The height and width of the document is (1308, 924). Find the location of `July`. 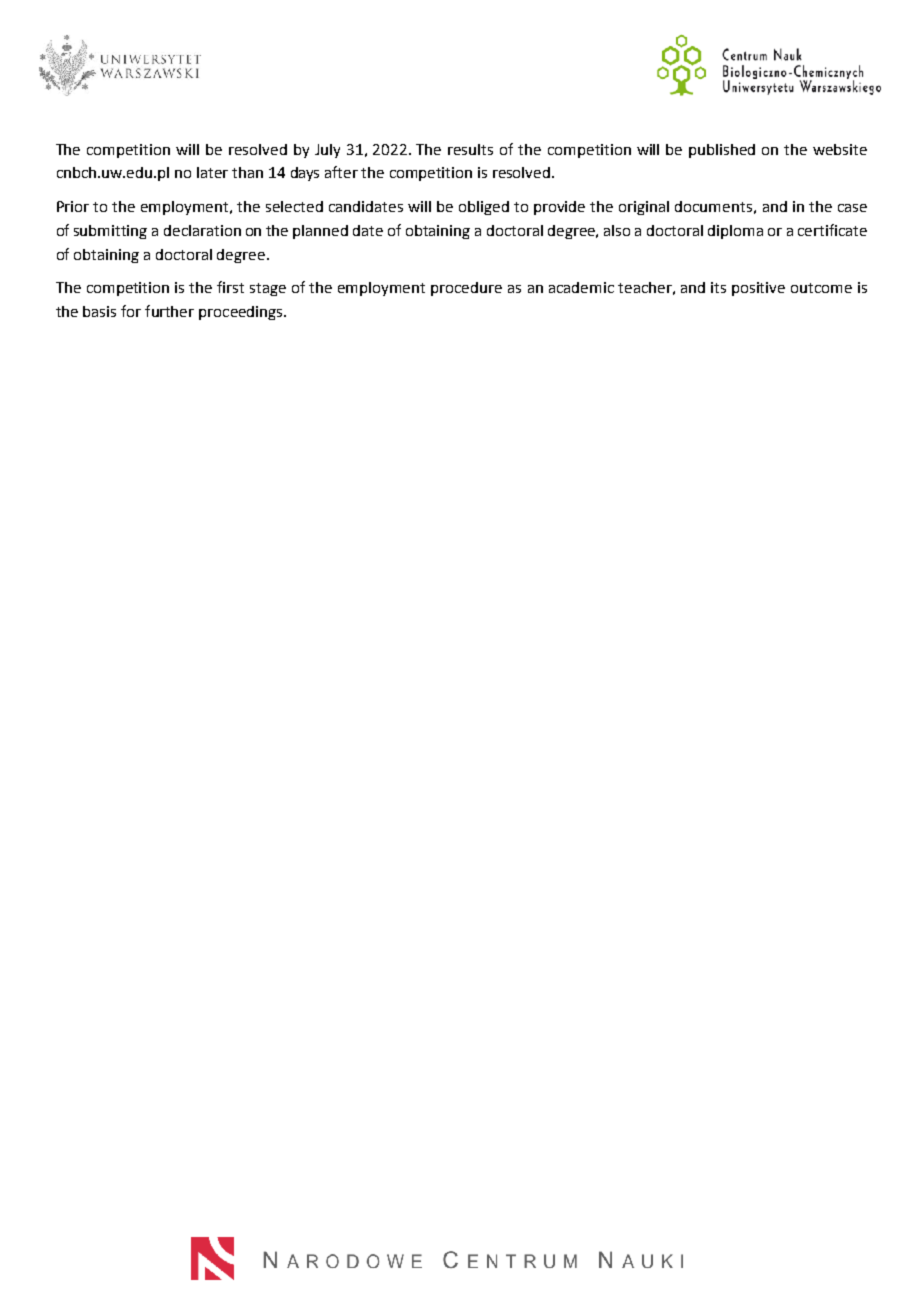

July is located at coordinates (327, 151).
